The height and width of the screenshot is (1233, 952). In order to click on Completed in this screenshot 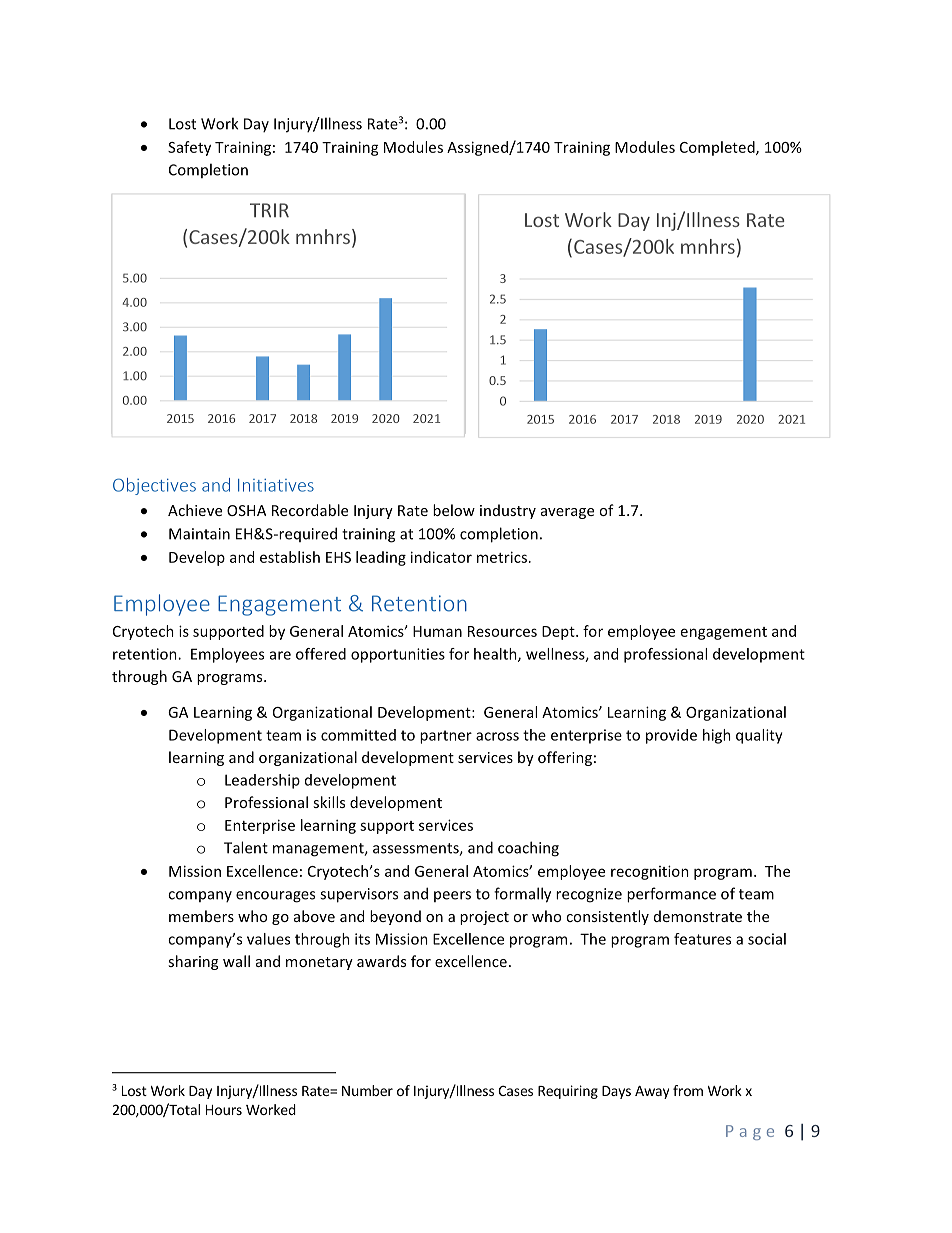, I will do `click(718, 148)`.
